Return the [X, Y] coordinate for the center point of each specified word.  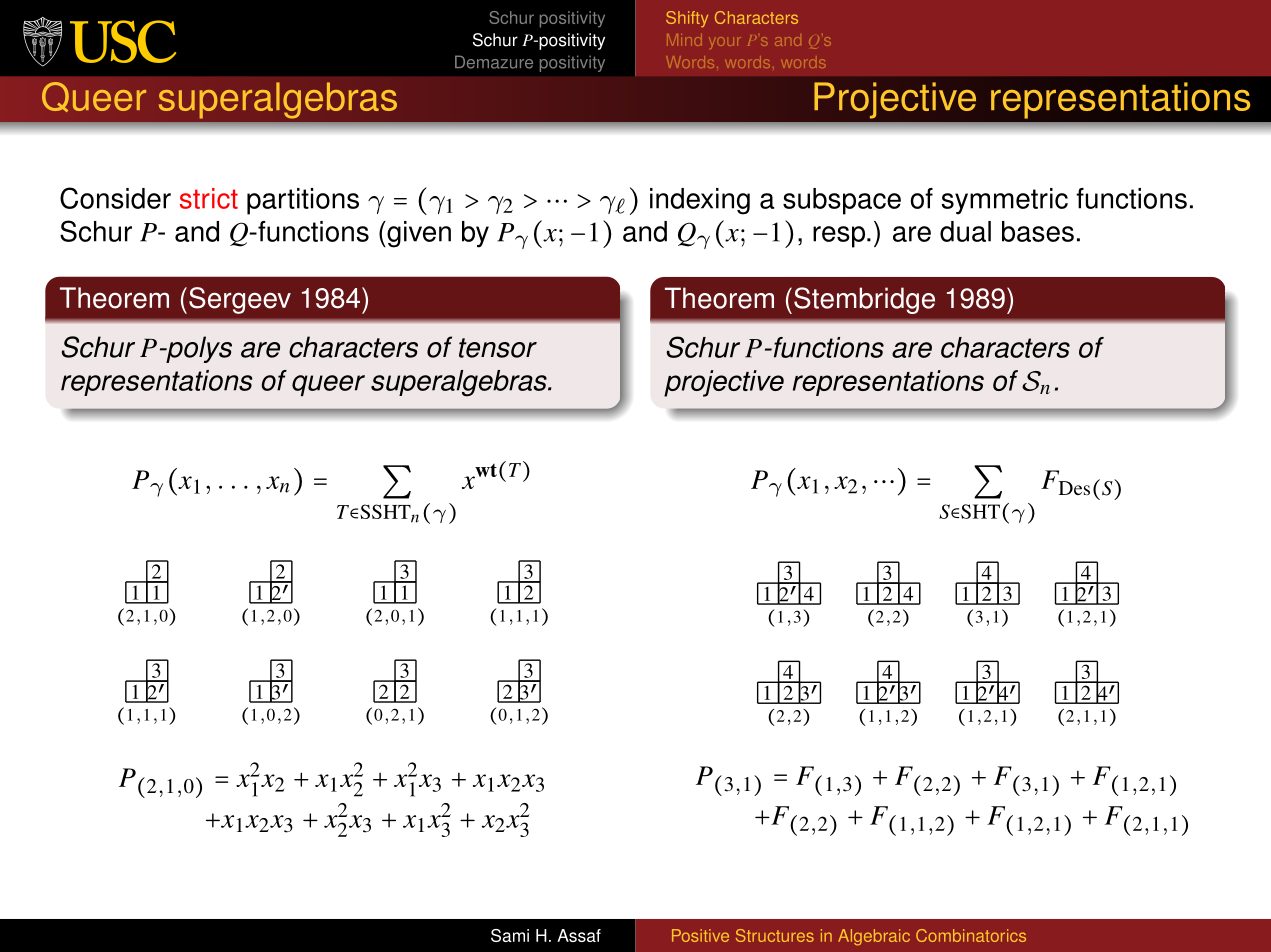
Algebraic [874, 937]
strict [209, 198]
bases [1038, 231]
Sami [510, 935]
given [418, 234]
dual [965, 231]
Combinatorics [971, 935]
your [725, 42]
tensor [498, 348]
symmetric [1005, 201]
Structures [775, 935]
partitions [303, 201]
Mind [684, 40]
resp [840, 237]
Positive [700, 935]
